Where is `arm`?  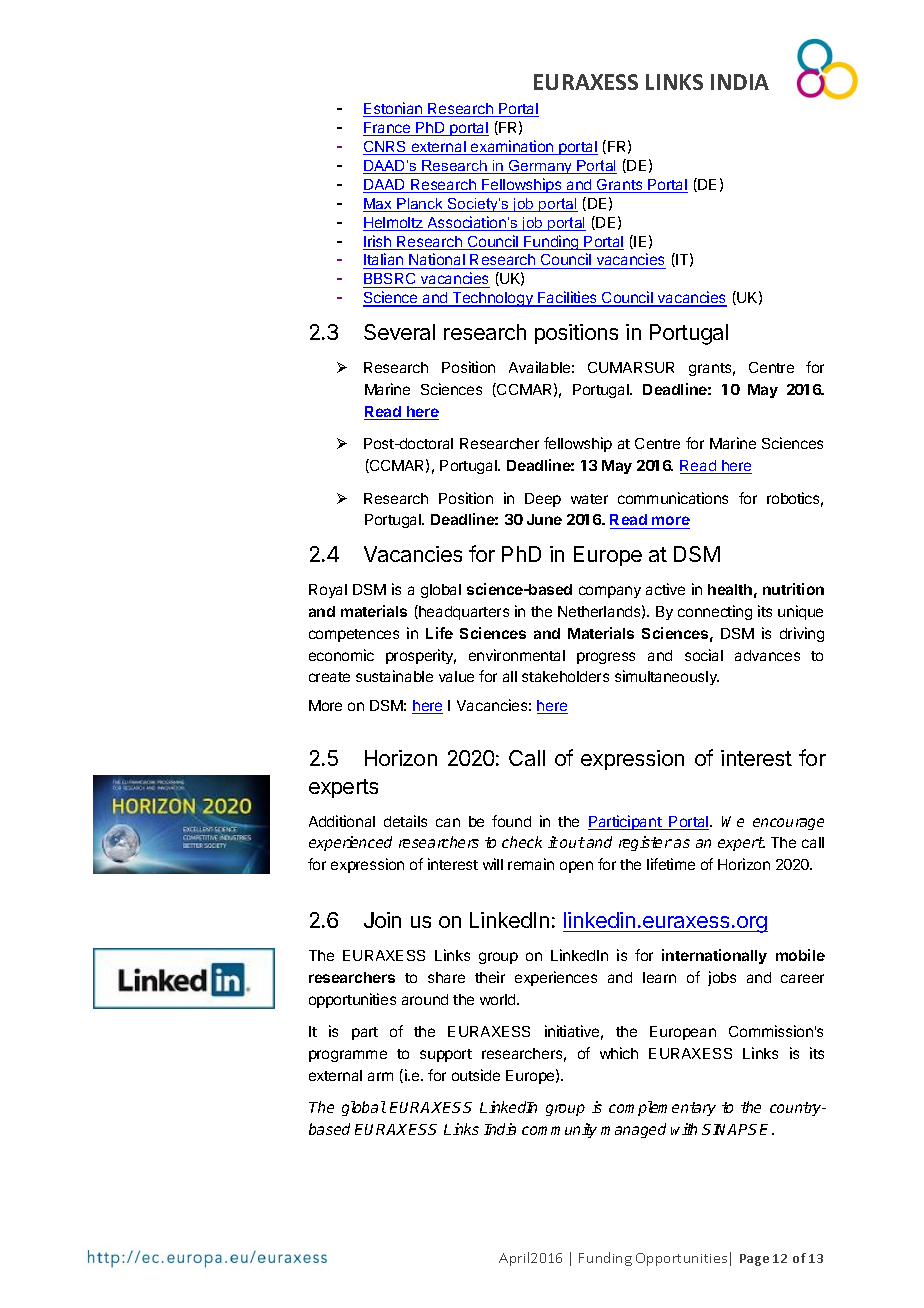 arm is located at coordinates (380, 1076).
